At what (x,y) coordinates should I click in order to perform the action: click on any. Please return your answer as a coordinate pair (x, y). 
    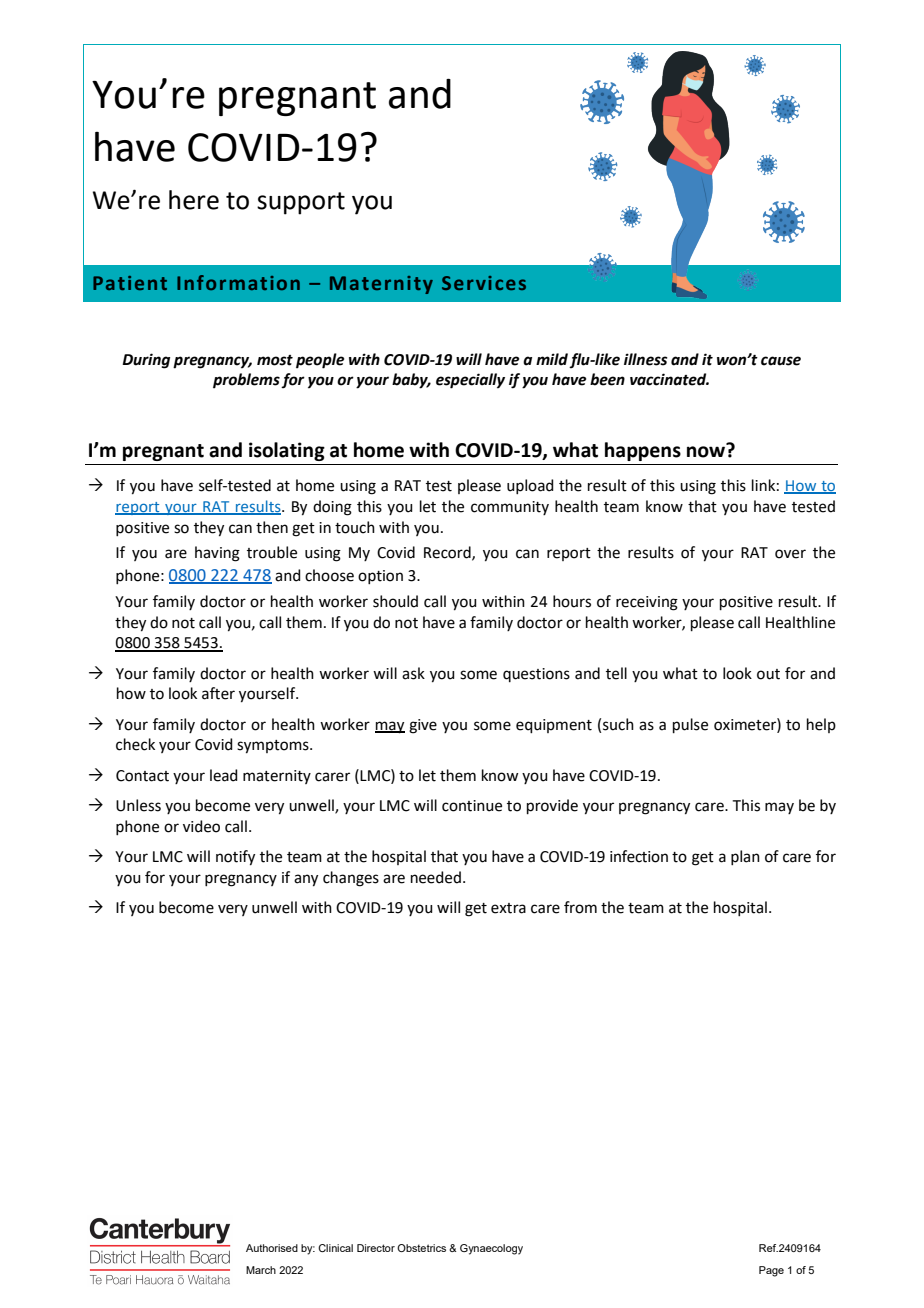
    Looking at the image, I should click on (306, 880).
